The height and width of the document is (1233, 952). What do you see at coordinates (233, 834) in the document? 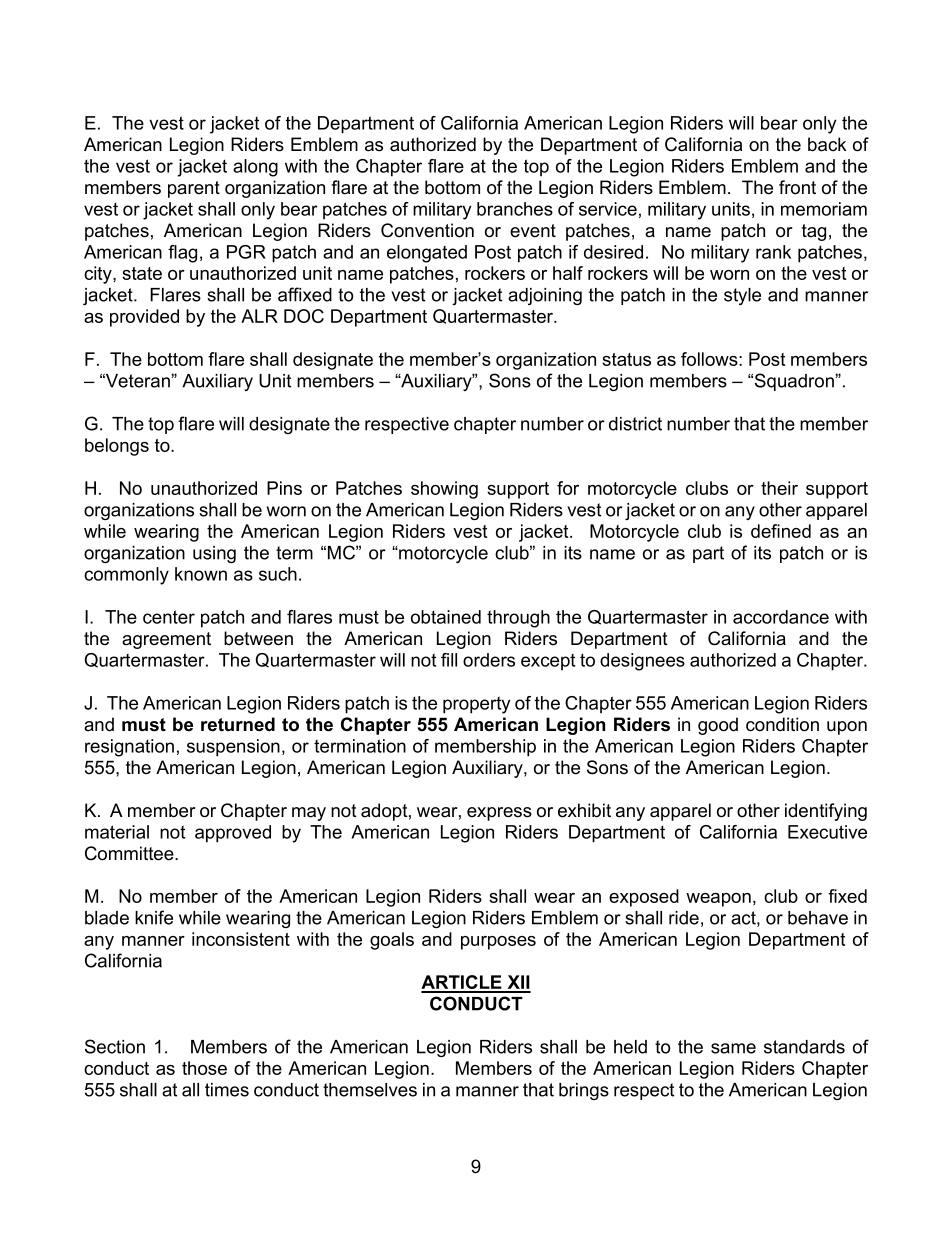
I see `approved` at bounding box center [233, 834].
